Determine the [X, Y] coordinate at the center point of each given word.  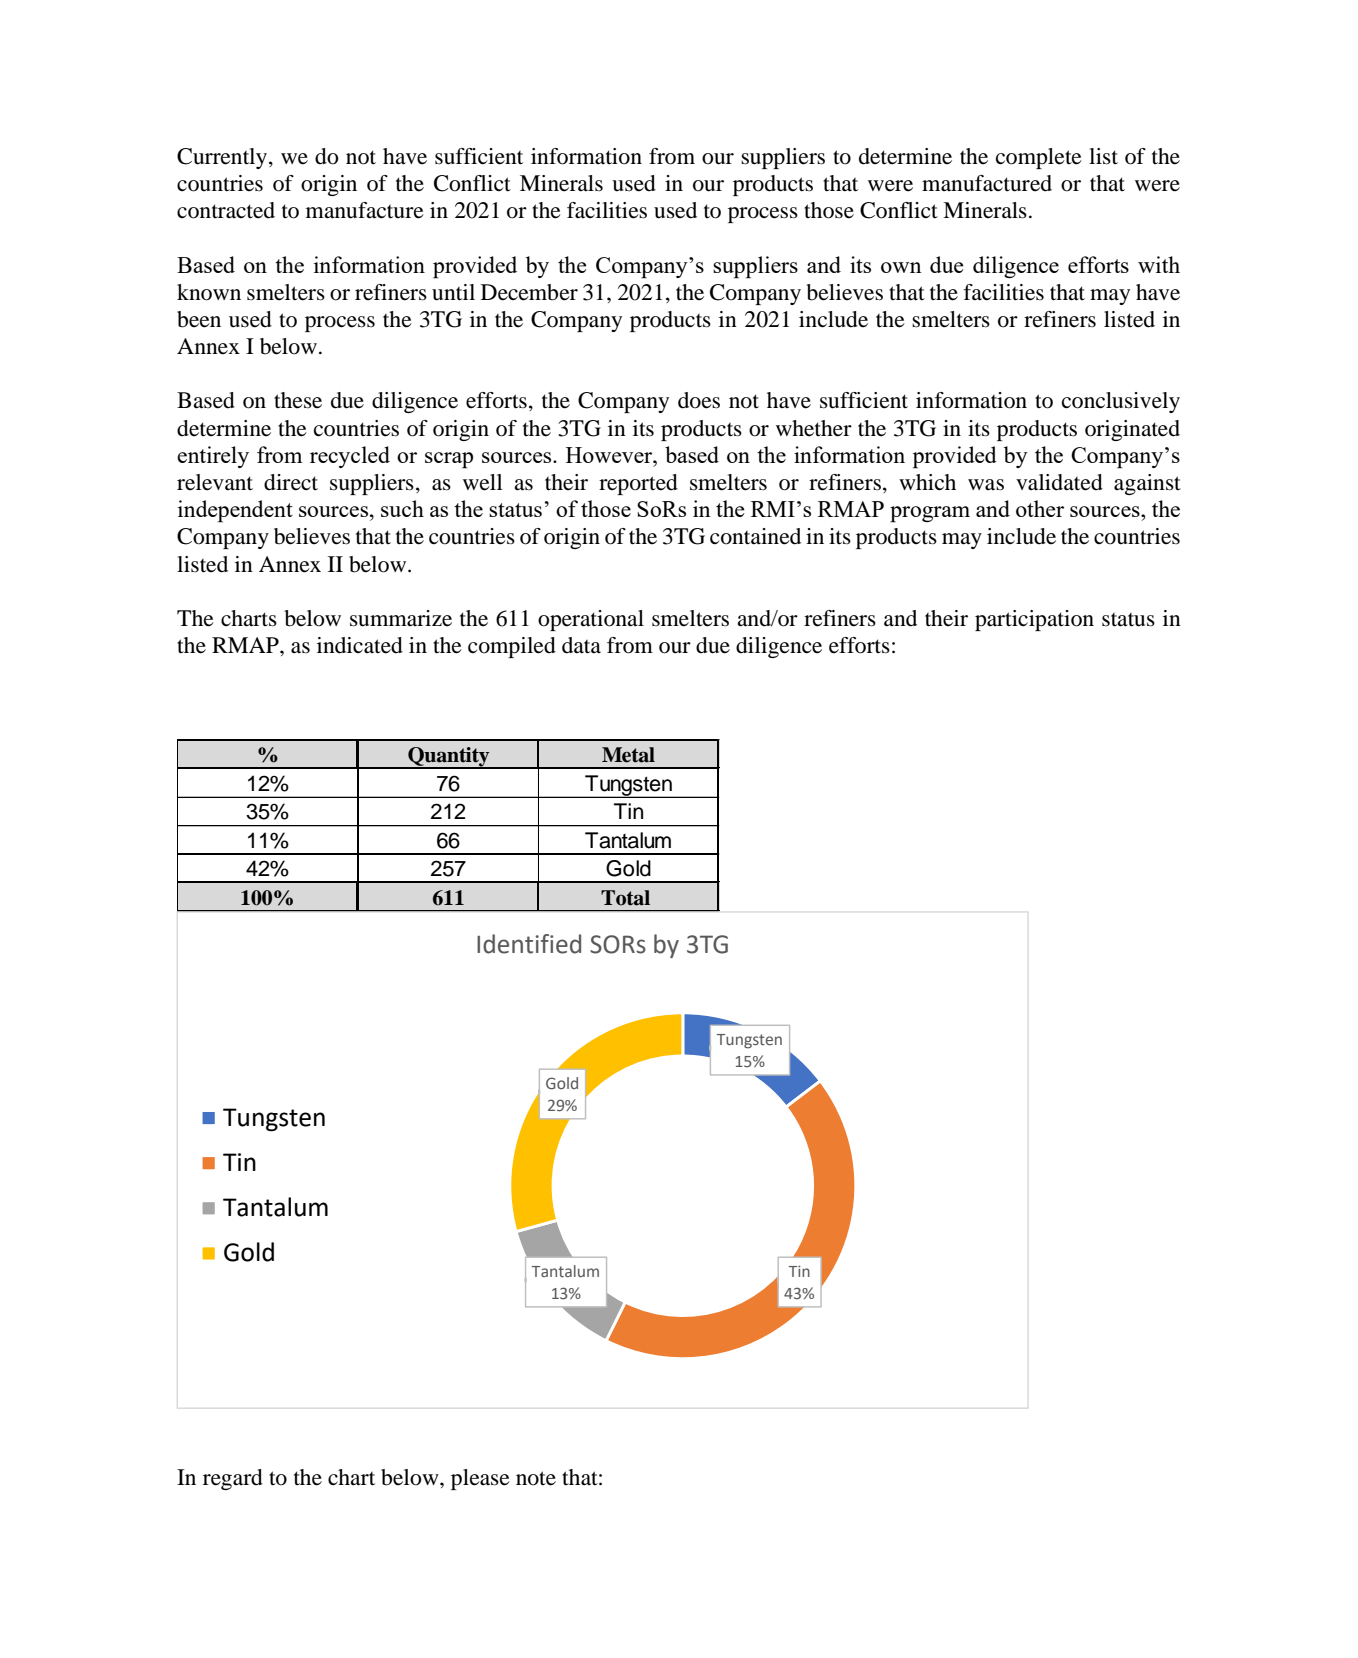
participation [1034, 620]
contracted [226, 210]
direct [291, 482]
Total [625, 898]
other [1040, 508]
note [536, 1478]
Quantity [449, 758]
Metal [628, 755]
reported [638, 484]
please [480, 1479]
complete [1039, 158]
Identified [529, 944]
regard [233, 1479]
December [529, 292]
